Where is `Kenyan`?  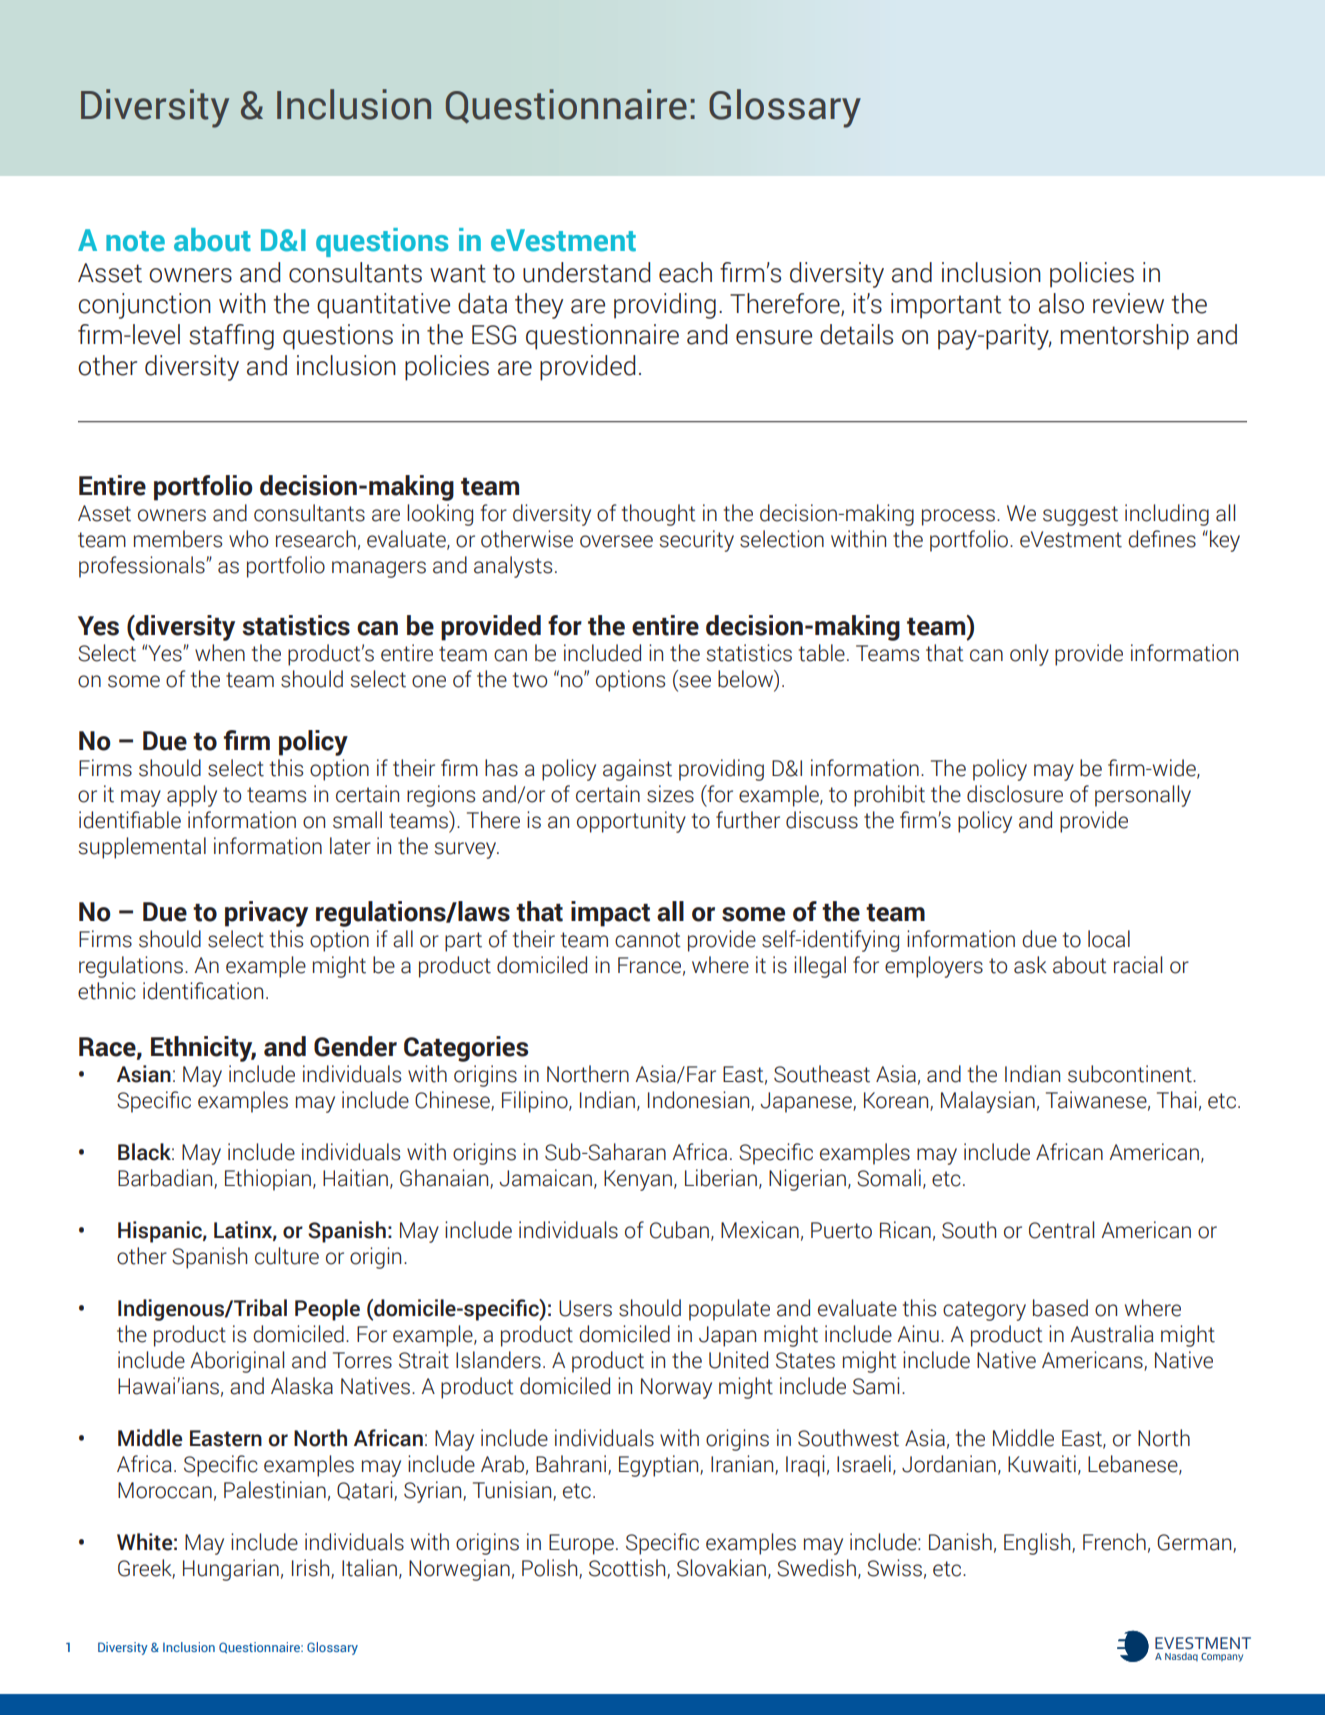 Kenyan is located at coordinates (638, 1180).
